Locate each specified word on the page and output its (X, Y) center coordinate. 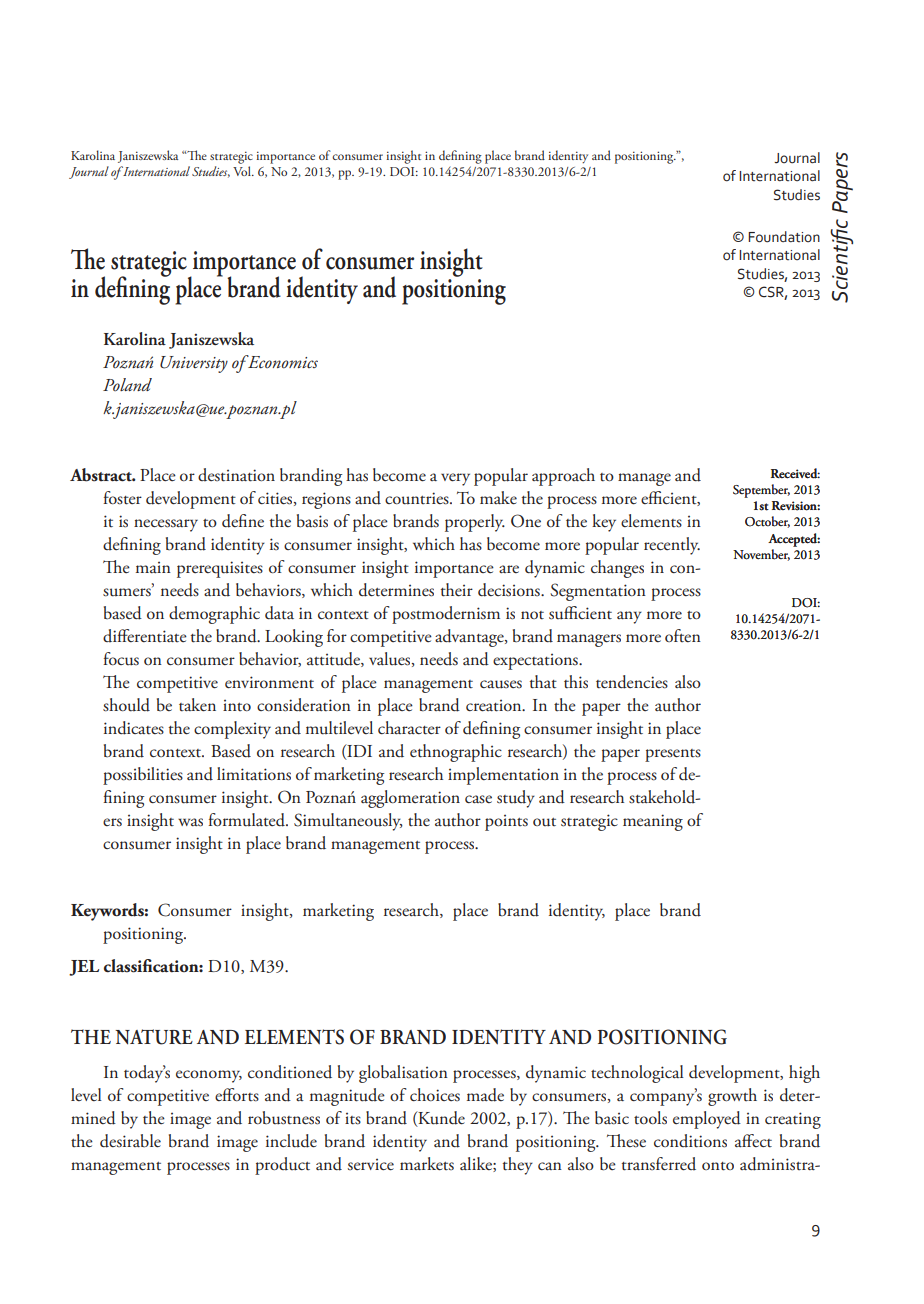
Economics (282, 361)
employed (707, 1120)
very (455, 479)
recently (672, 546)
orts (245, 1097)
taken (197, 705)
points (506, 822)
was (190, 822)
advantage (470, 638)
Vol (243, 171)
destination (236, 475)
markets (427, 1164)
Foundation (784, 237)
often (683, 635)
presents (673, 755)
